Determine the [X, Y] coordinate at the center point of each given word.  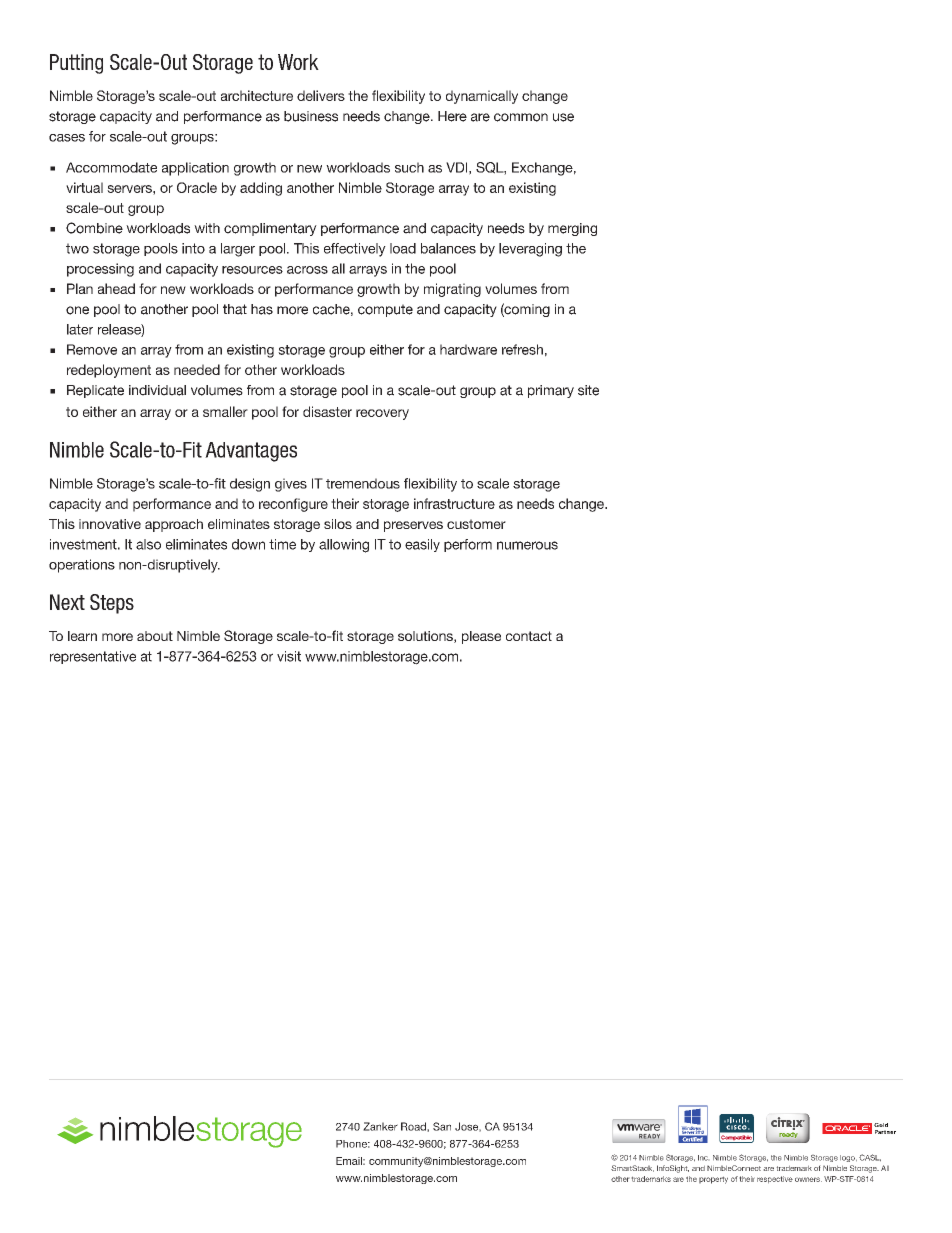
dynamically [482, 97]
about [155, 636]
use [563, 117]
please [481, 637]
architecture [257, 95]
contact [529, 636]
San [442, 1126]
